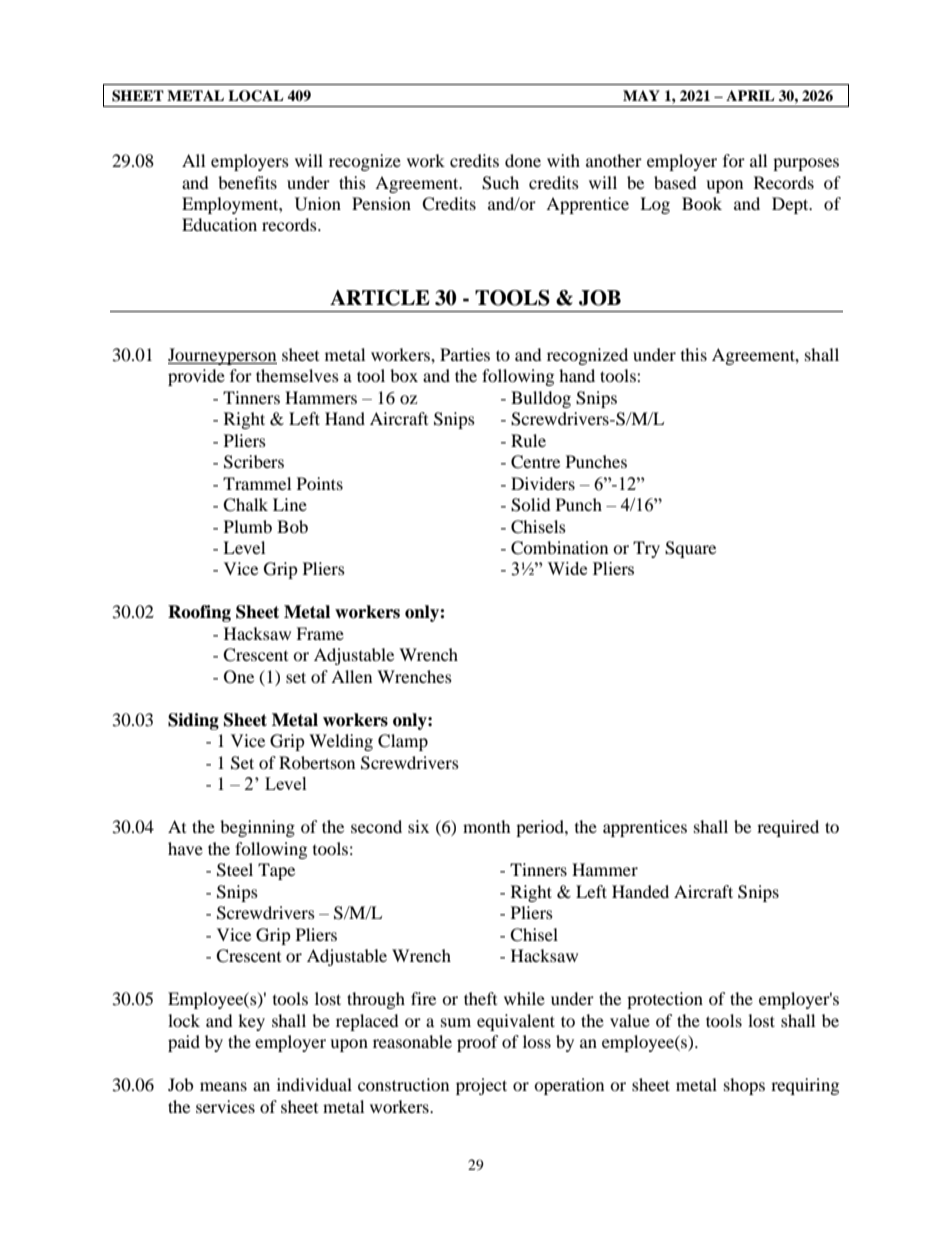 This screenshot has width=952, height=1233. Describe the element at coordinates (255, 96) in the screenshot. I see `LOCAL` at that location.
